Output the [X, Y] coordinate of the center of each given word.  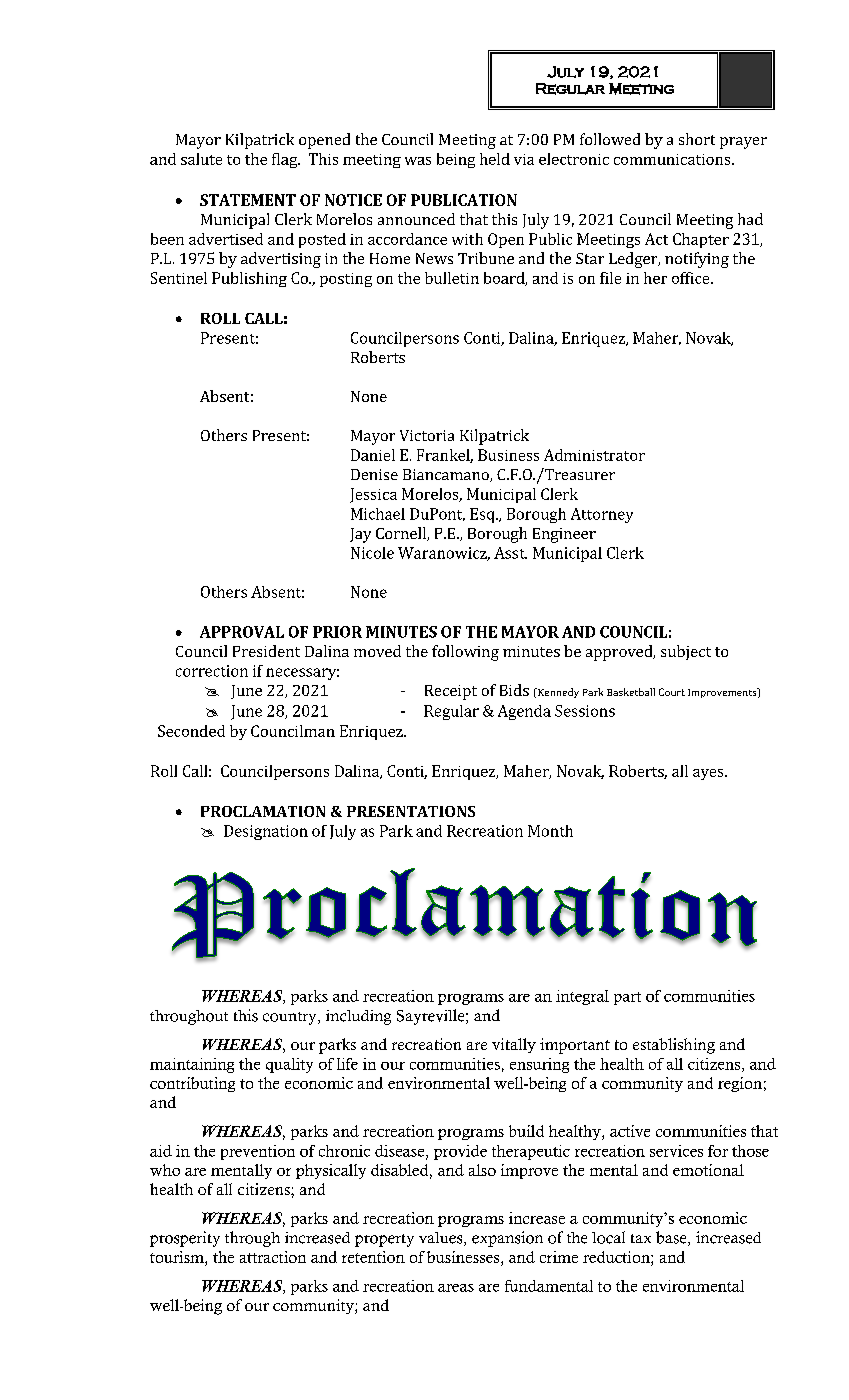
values [442, 1239]
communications [673, 159]
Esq [483, 515]
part [627, 998]
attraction [273, 1257]
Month [550, 831]
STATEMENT [248, 200]
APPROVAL [242, 632]
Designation [266, 832]
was [418, 161]
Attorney [602, 515]
